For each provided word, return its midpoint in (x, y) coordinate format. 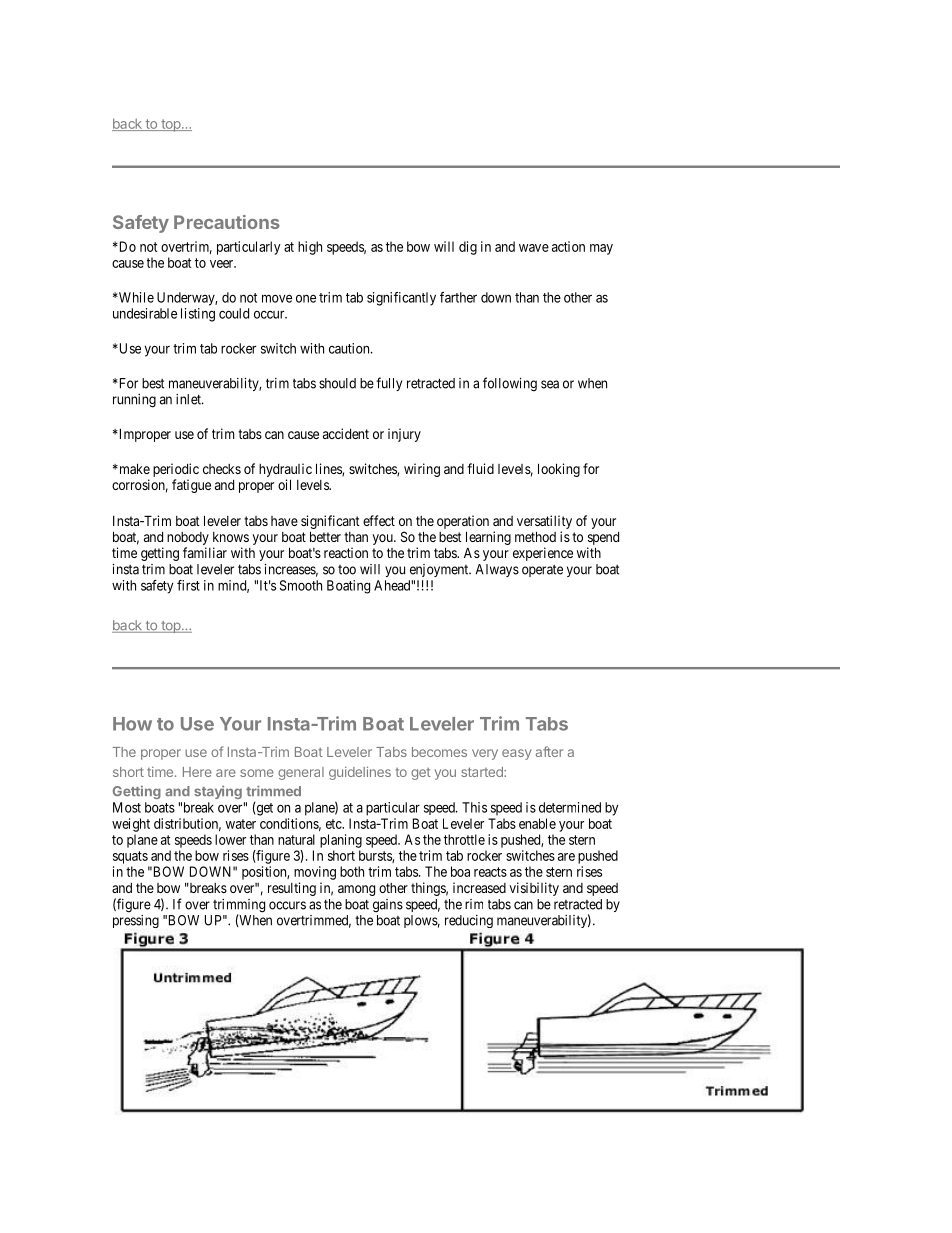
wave (534, 248)
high (310, 248)
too (347, 570)
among (356, 890)
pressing (136, 921)
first (188, 585)
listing (198, 315)
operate (542, 571)
